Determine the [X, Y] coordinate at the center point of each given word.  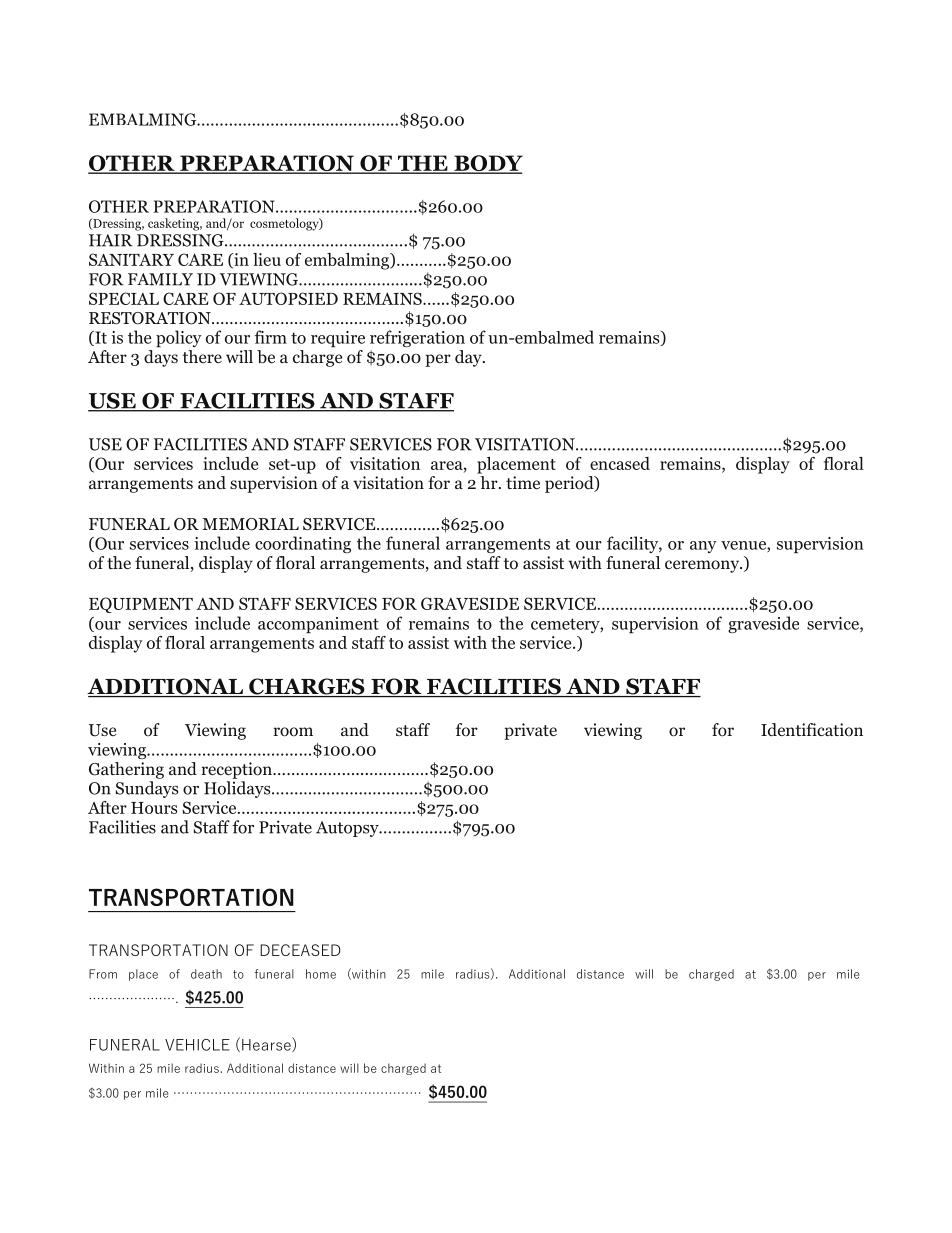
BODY [487, 164]
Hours [154, 808]
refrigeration [417, 338]
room [293, 732]
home [321, 974]
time [523, 482]
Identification [812, 730]
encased [620, 463]
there [202, 356]
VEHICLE [197, 1045]
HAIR [111, 240]
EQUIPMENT [141, 605]
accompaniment [318, 625]
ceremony [703, 566]
